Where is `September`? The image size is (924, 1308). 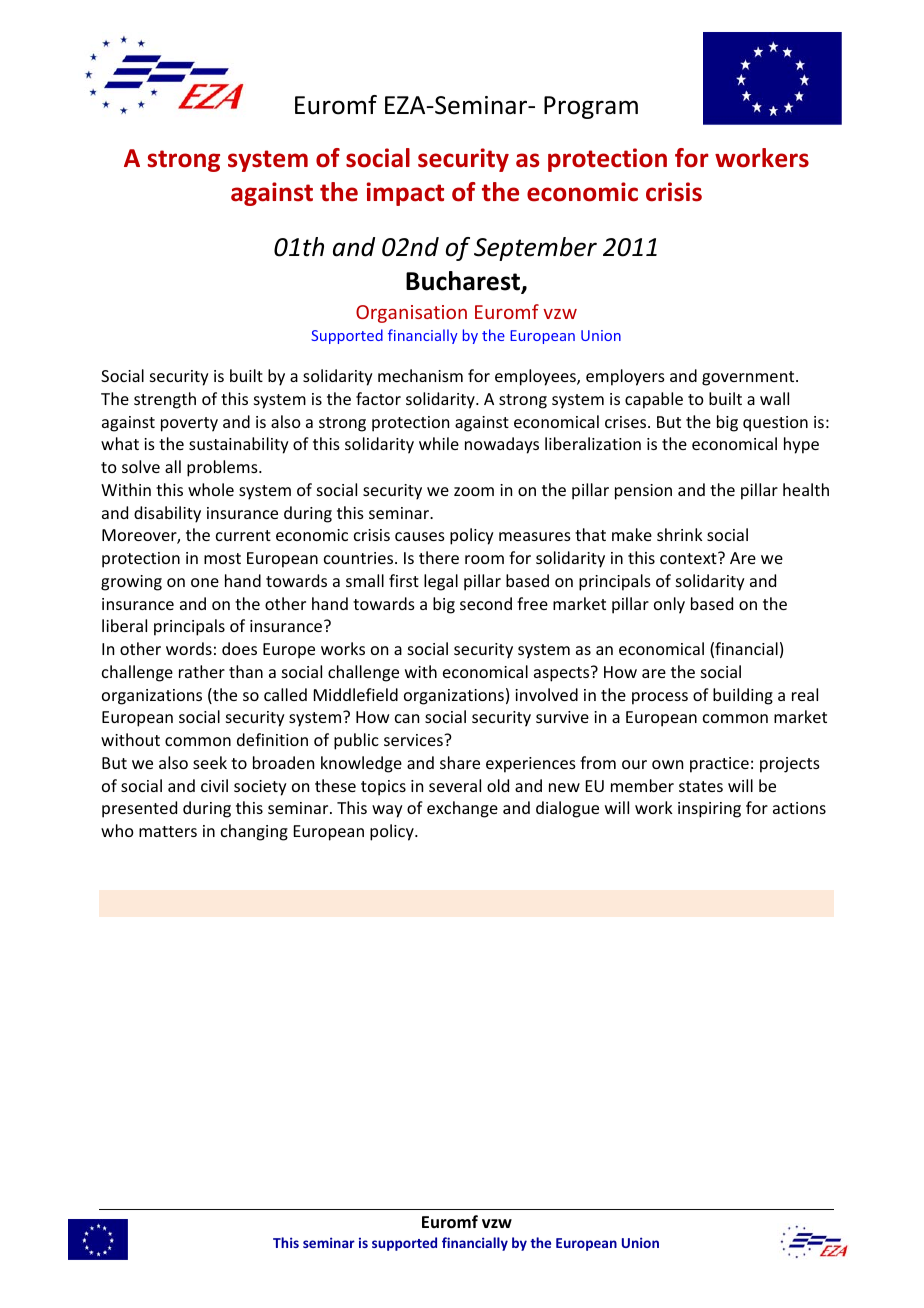 September is located at coordinates (535, 249).
